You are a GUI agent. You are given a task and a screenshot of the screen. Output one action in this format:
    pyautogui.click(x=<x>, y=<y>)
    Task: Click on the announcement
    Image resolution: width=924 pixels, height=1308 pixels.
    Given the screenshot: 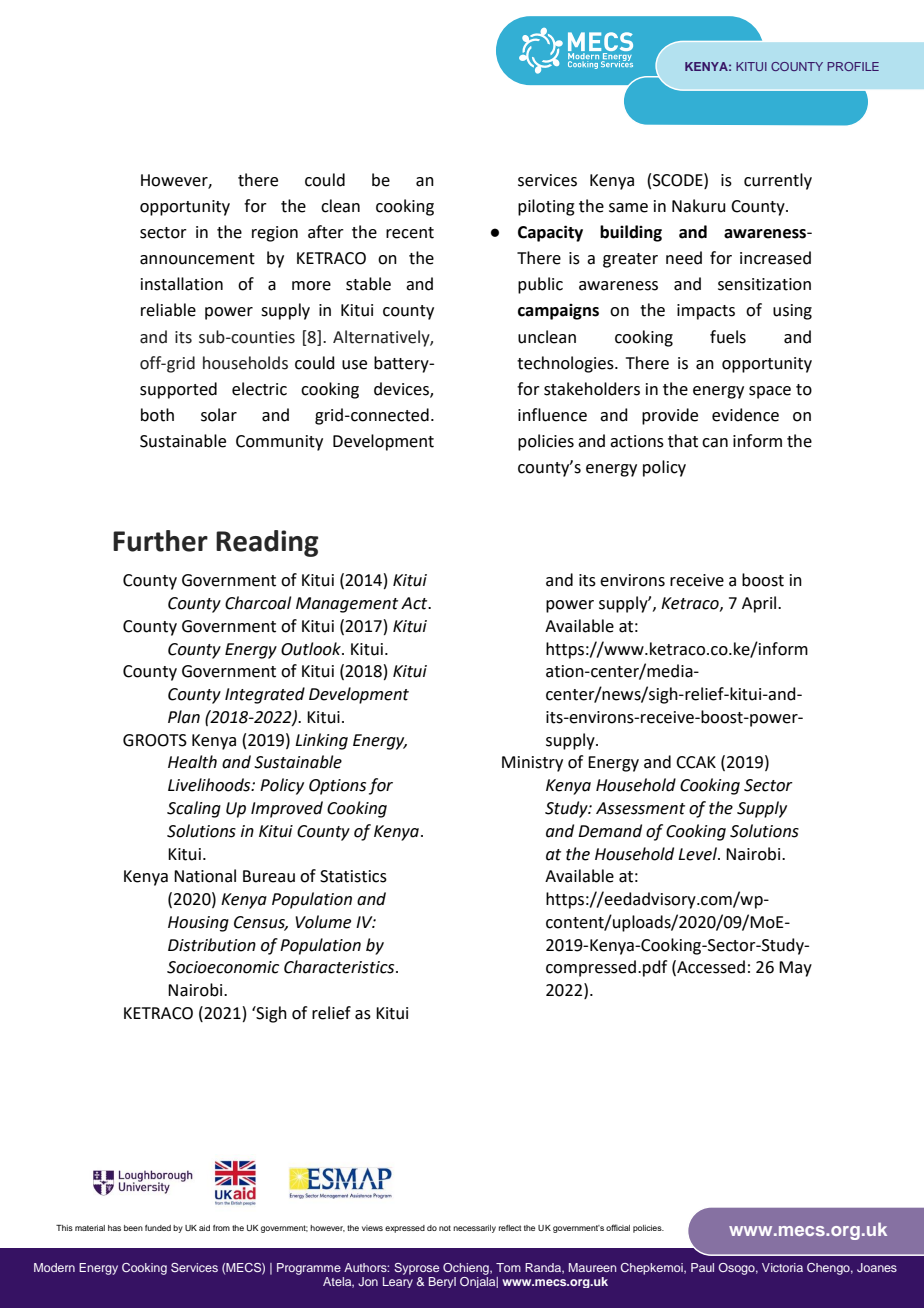 What is the action you would take?
    pyautogui.click(x=197, y=259)
